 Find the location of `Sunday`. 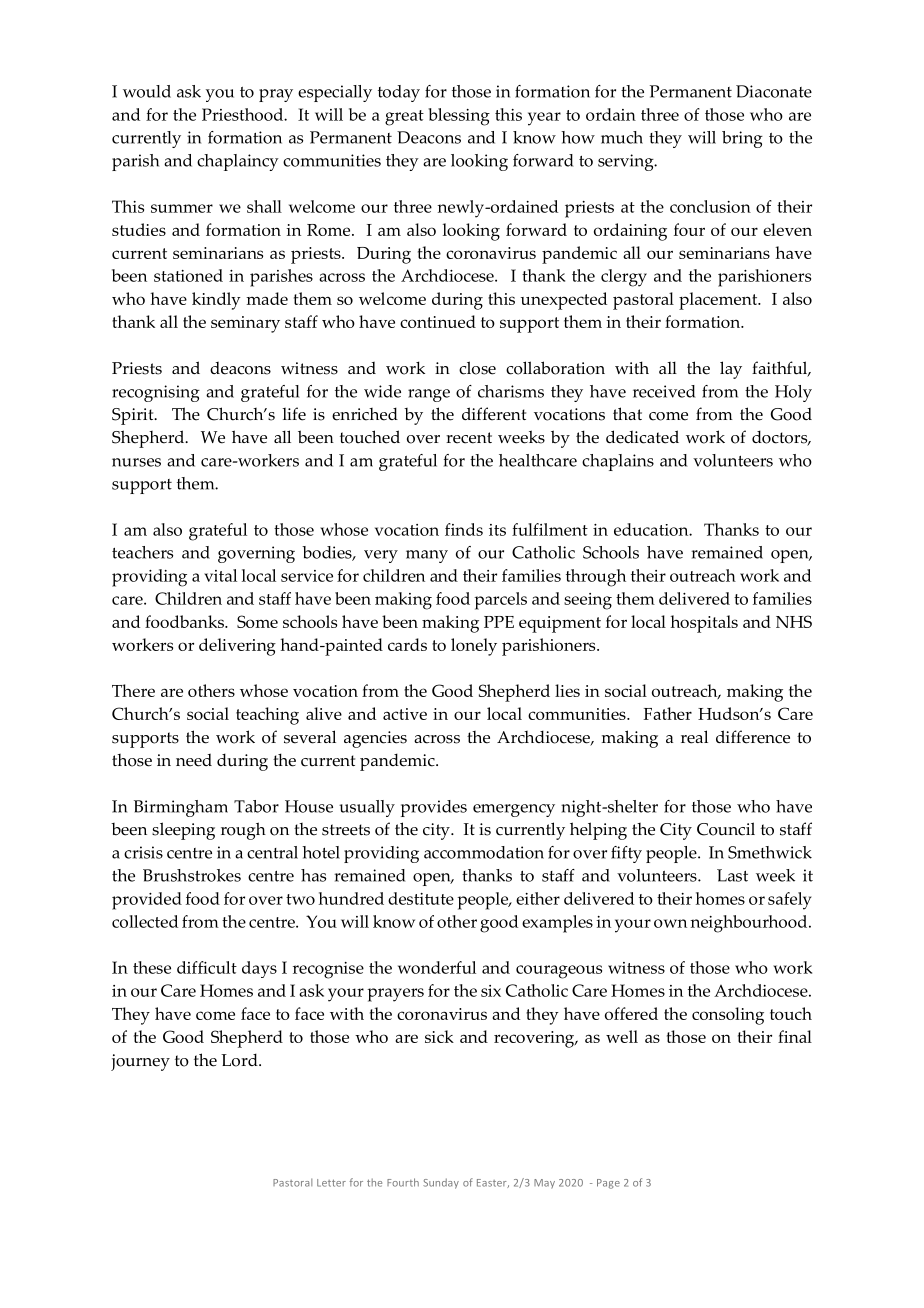

Sunday is located at coordinates (441, 1183).
